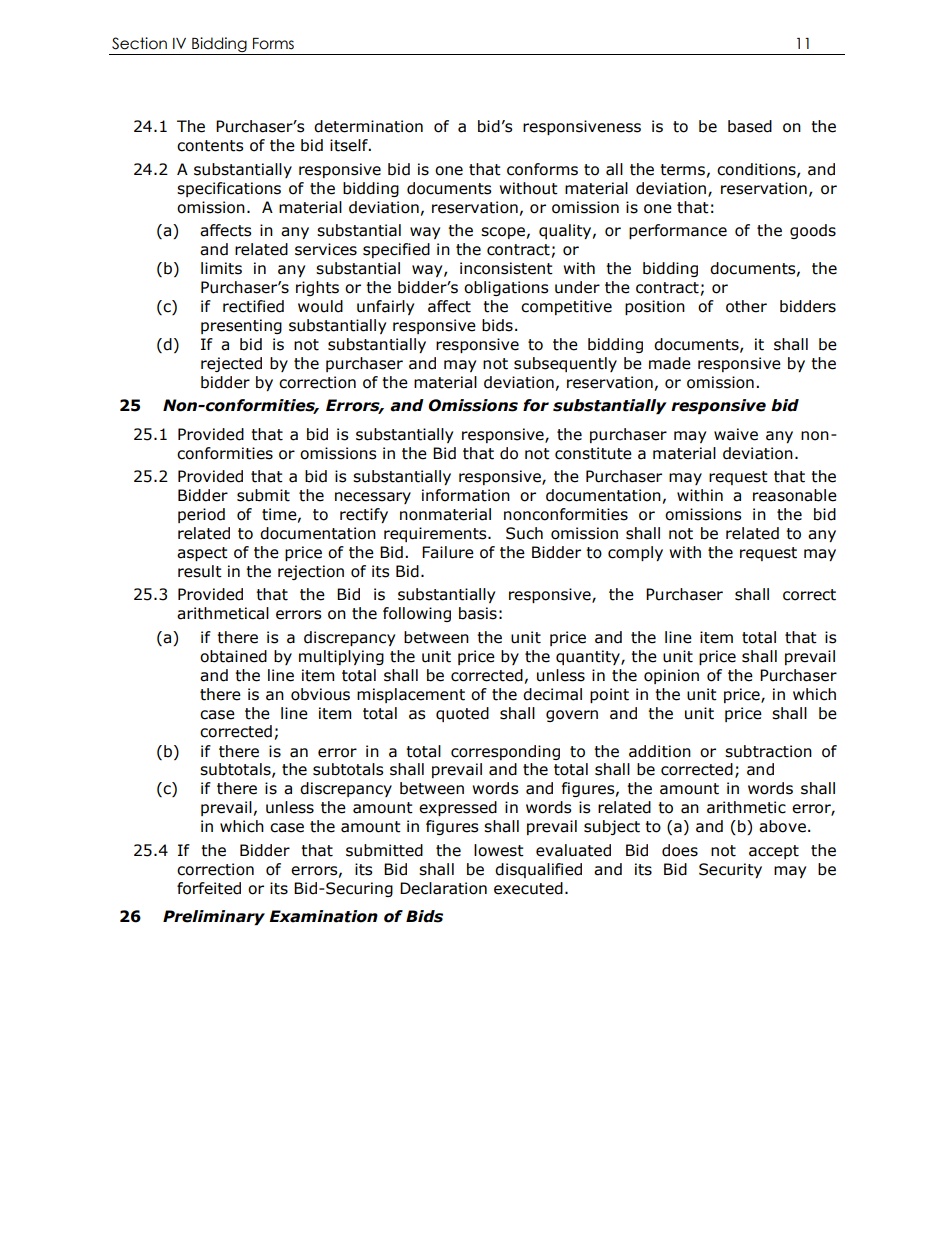  I want to click on basis, so click(478, 613).
